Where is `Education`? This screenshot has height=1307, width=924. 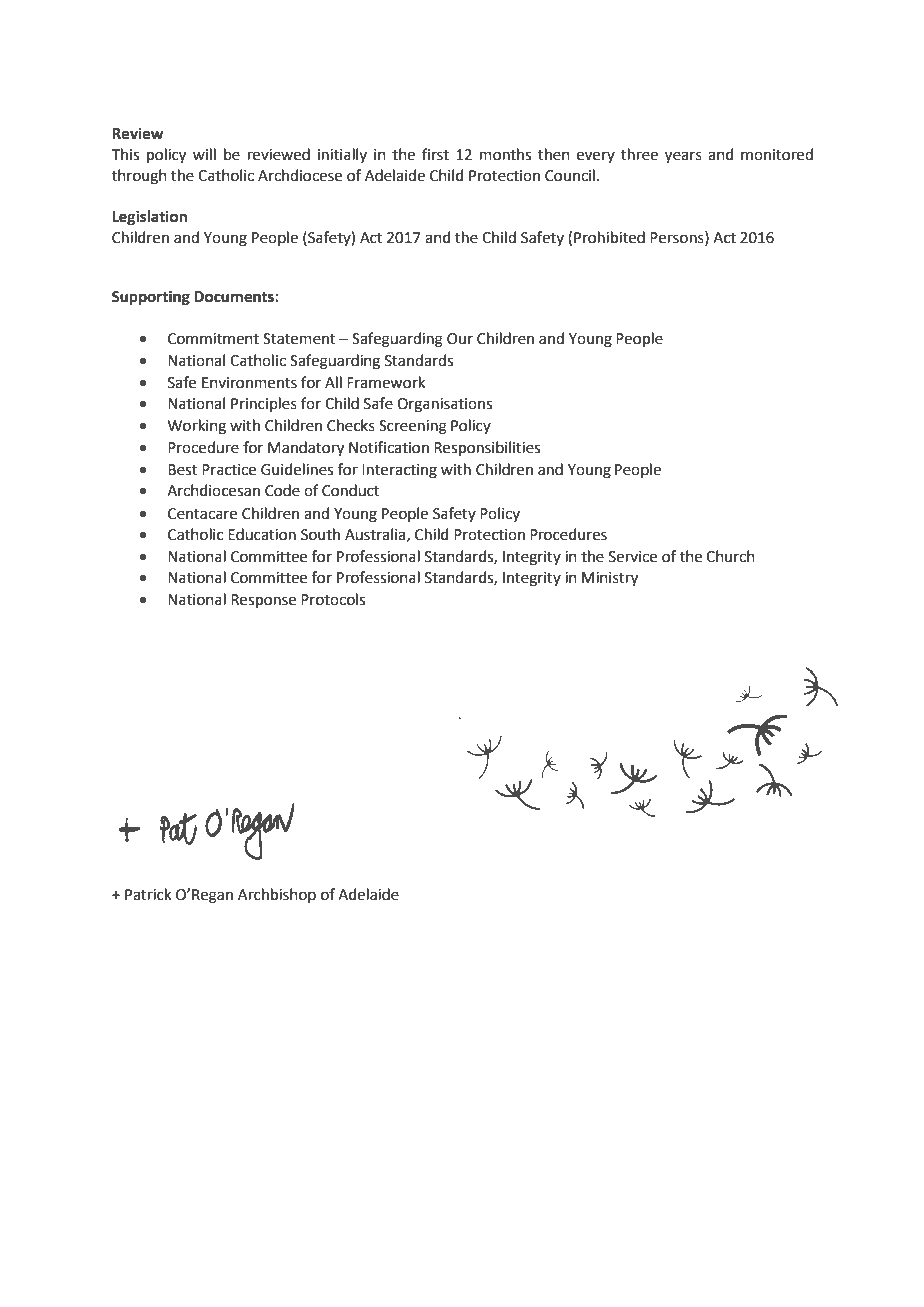 Education is located at coordinates (262, 534).
